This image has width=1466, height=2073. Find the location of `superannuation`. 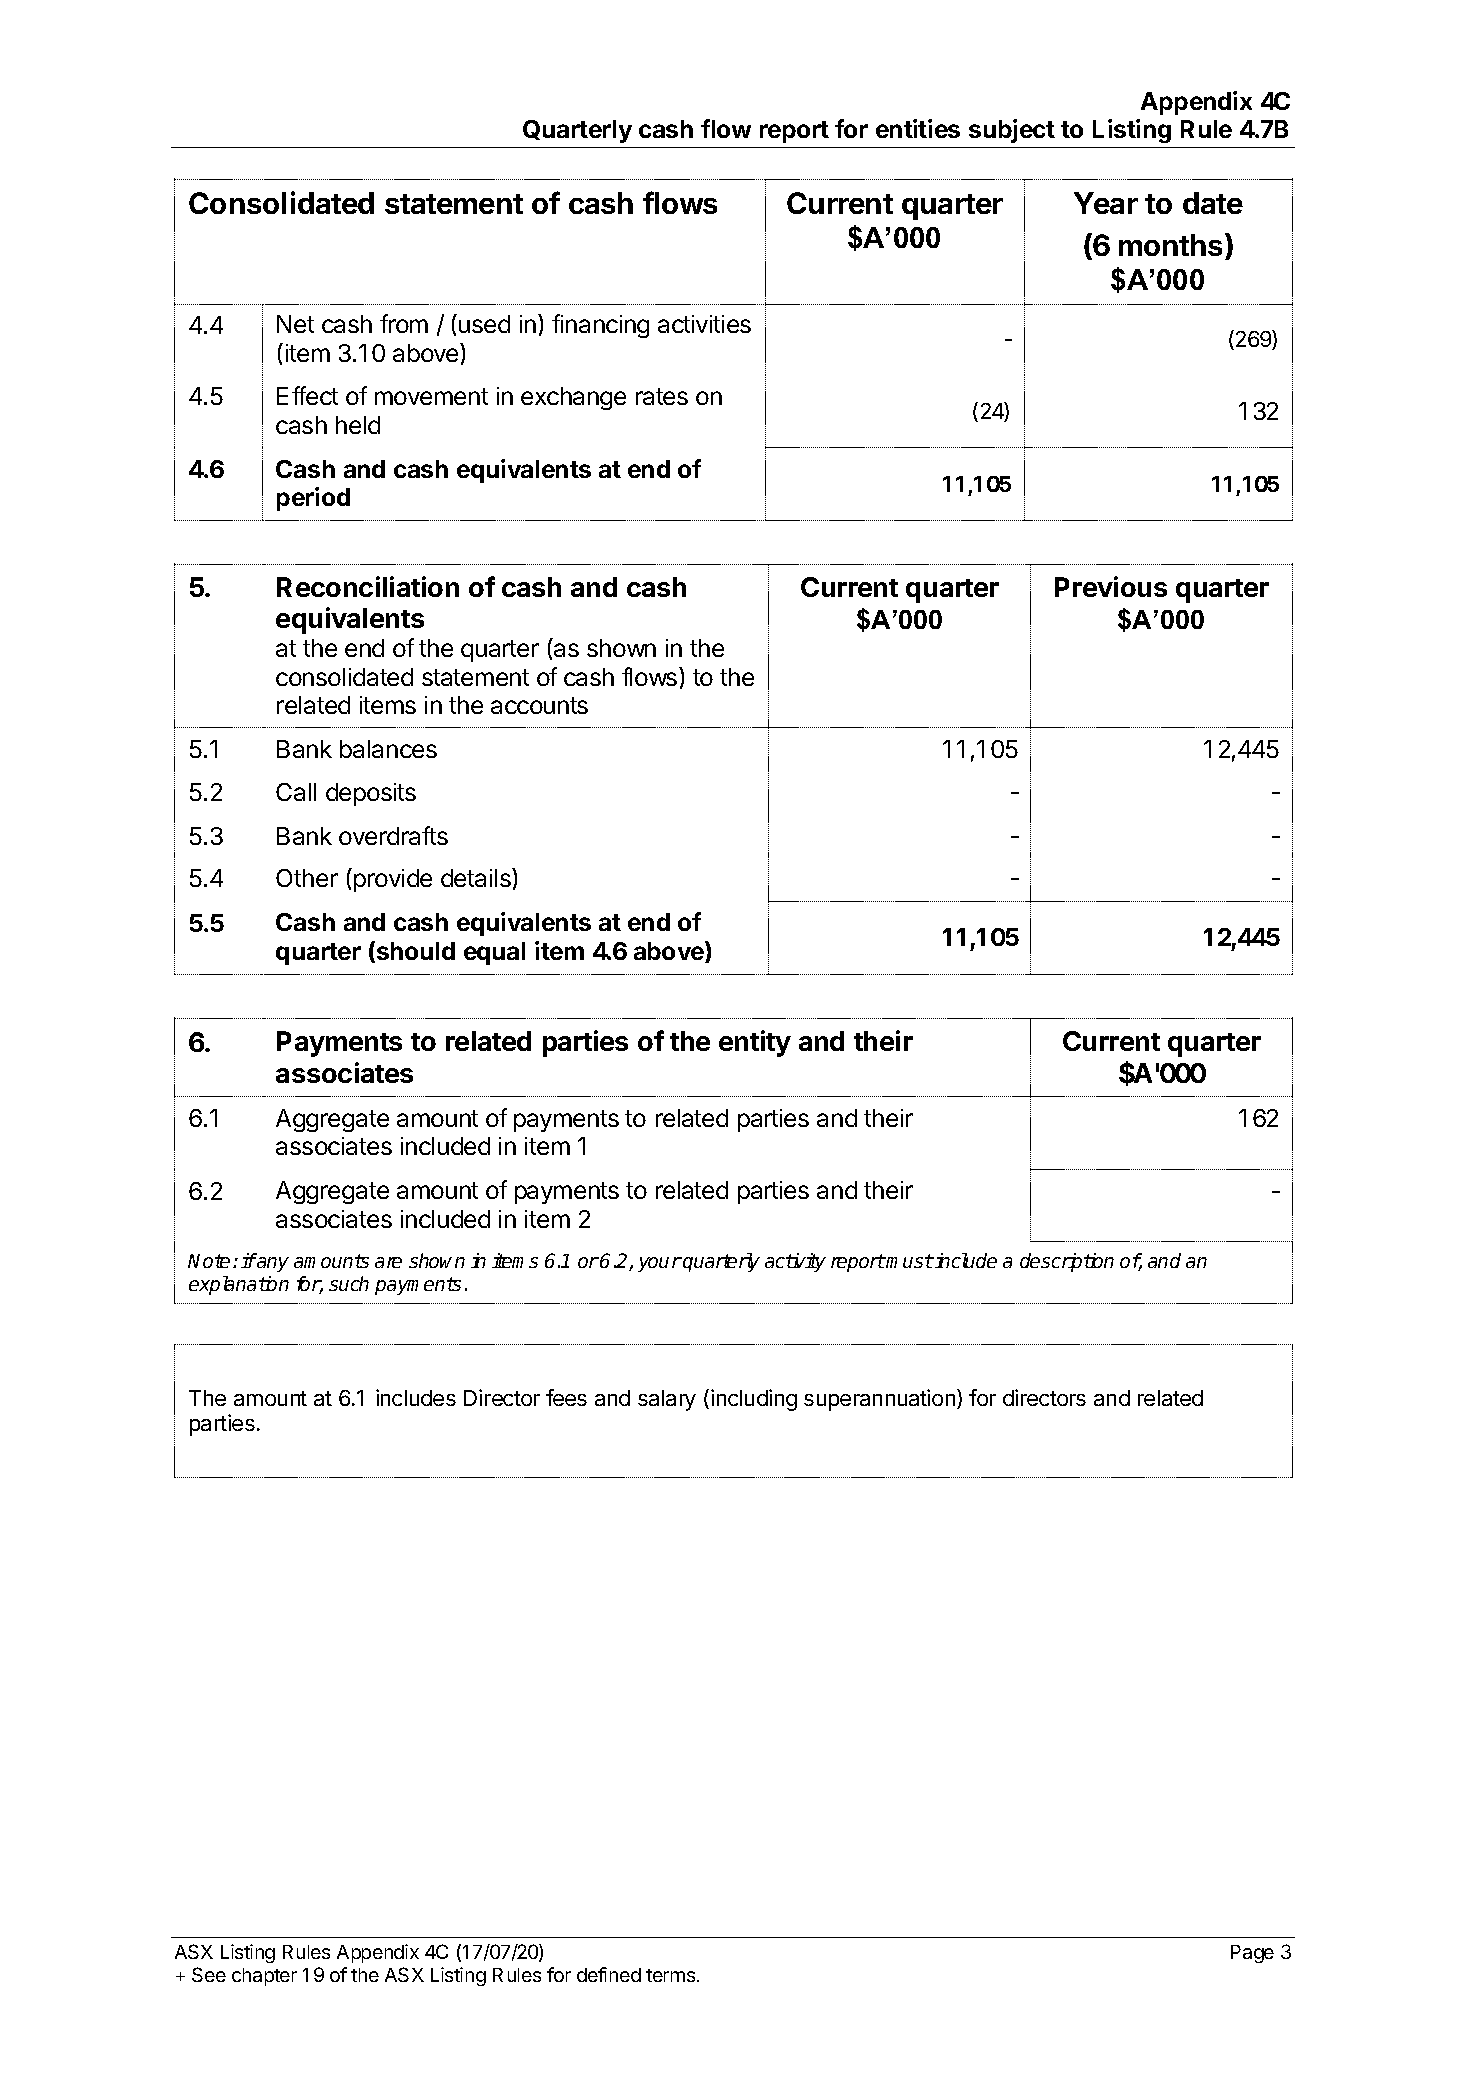

superannuation is located at coordinates (881, 1400).
